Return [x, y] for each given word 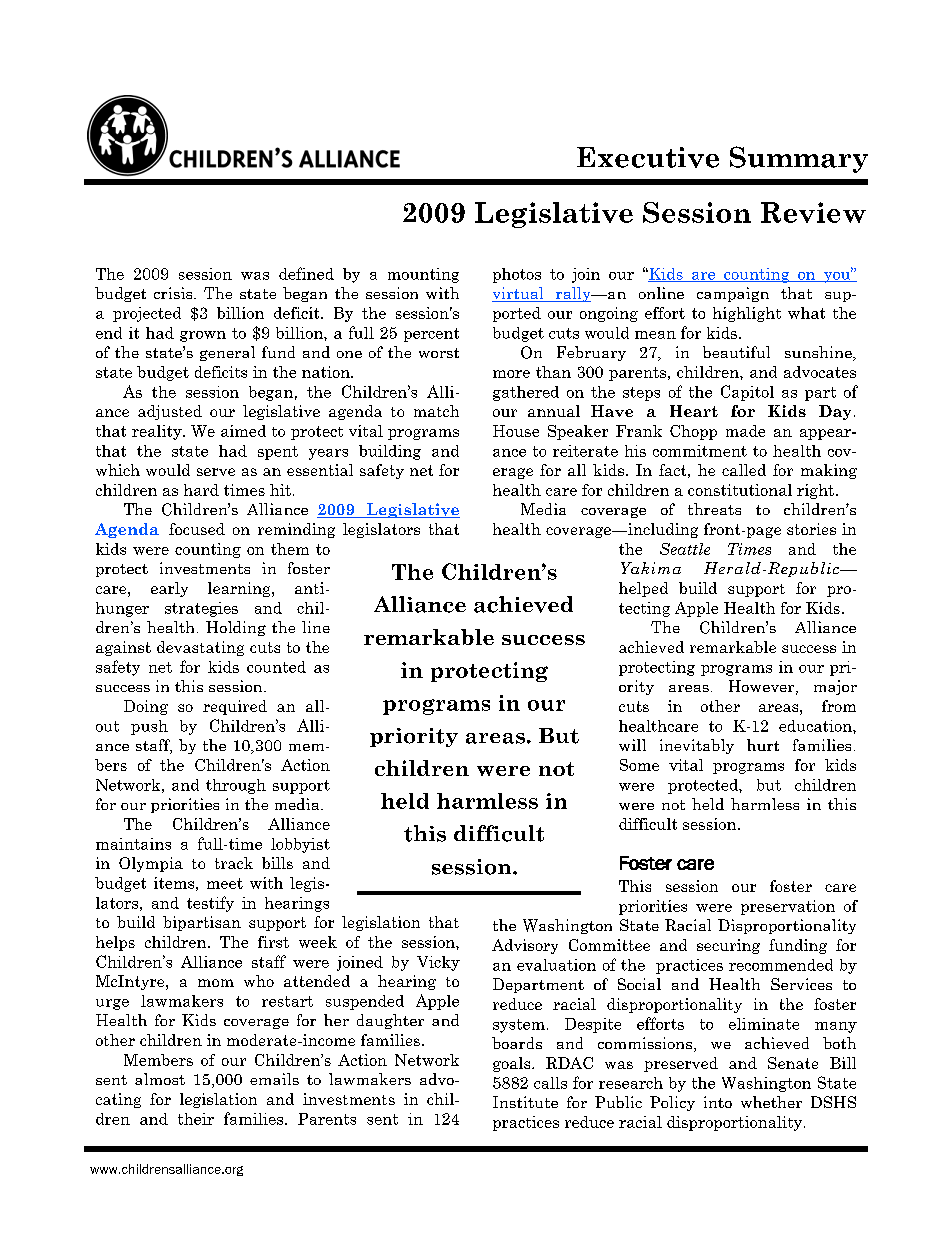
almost [160, 1079]
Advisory [525, 946]
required [235, 707]
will [632, 745]
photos [517, 275]
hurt [763, 745]
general [227, 353]
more [511, 374]
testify [210, 904]
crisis [174, 293]
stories [811, 529]
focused [197, 529]
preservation [788, 907]
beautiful [736, 352]
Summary [799, 159]
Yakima [651, 568]
